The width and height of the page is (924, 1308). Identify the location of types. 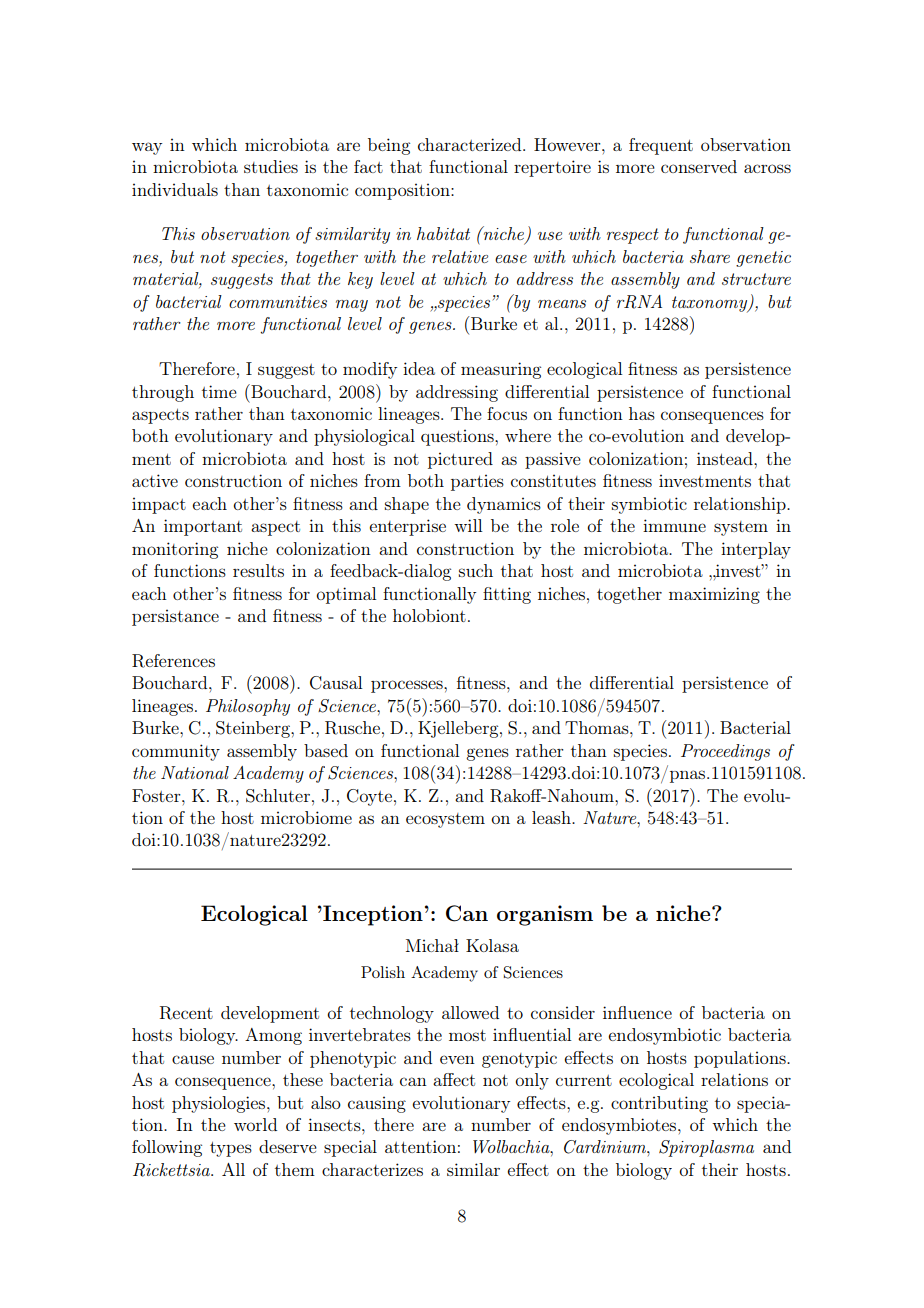
(231, 1149).
